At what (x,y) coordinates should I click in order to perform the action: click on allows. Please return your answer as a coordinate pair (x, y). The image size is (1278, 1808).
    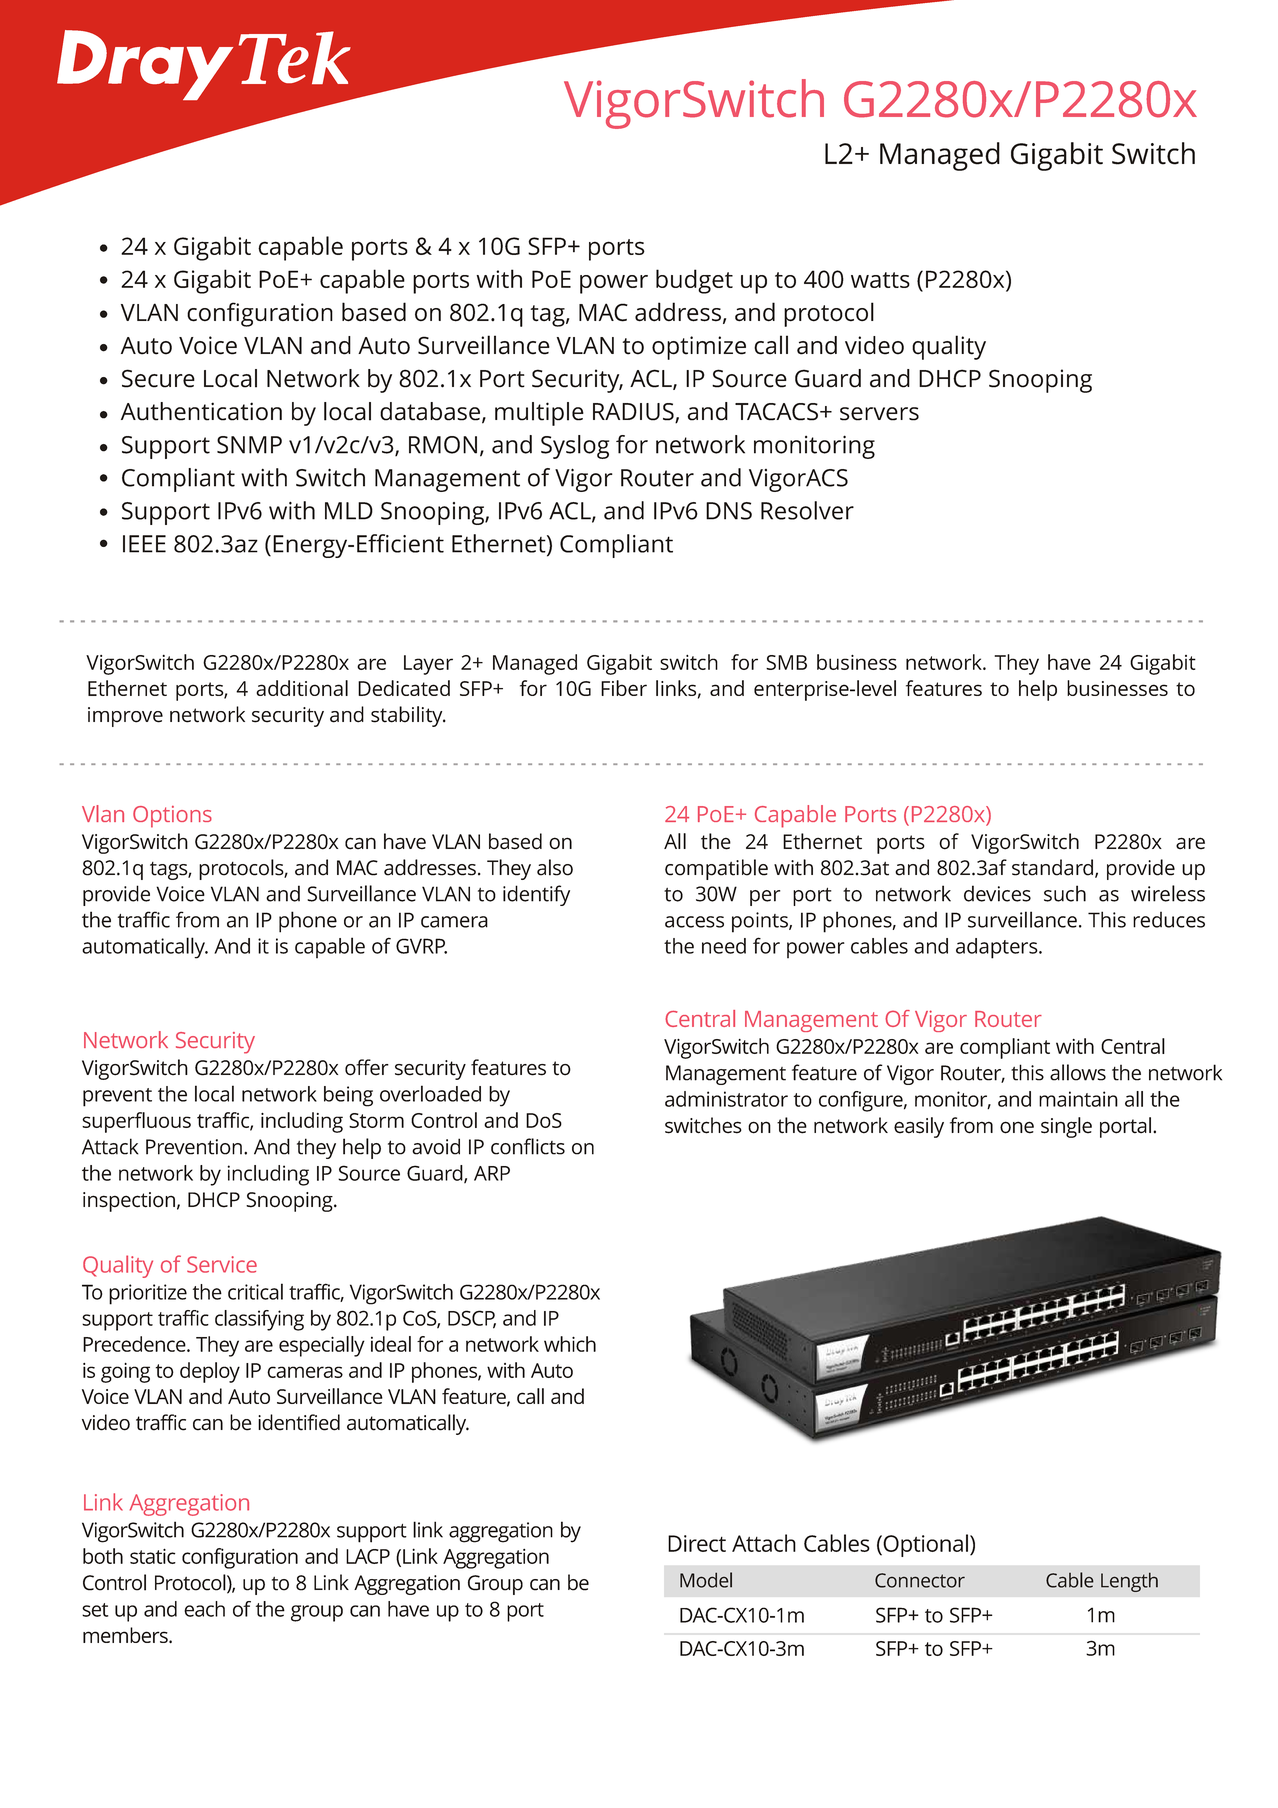
    Looking at the image, I should click on (1078, 1072).
